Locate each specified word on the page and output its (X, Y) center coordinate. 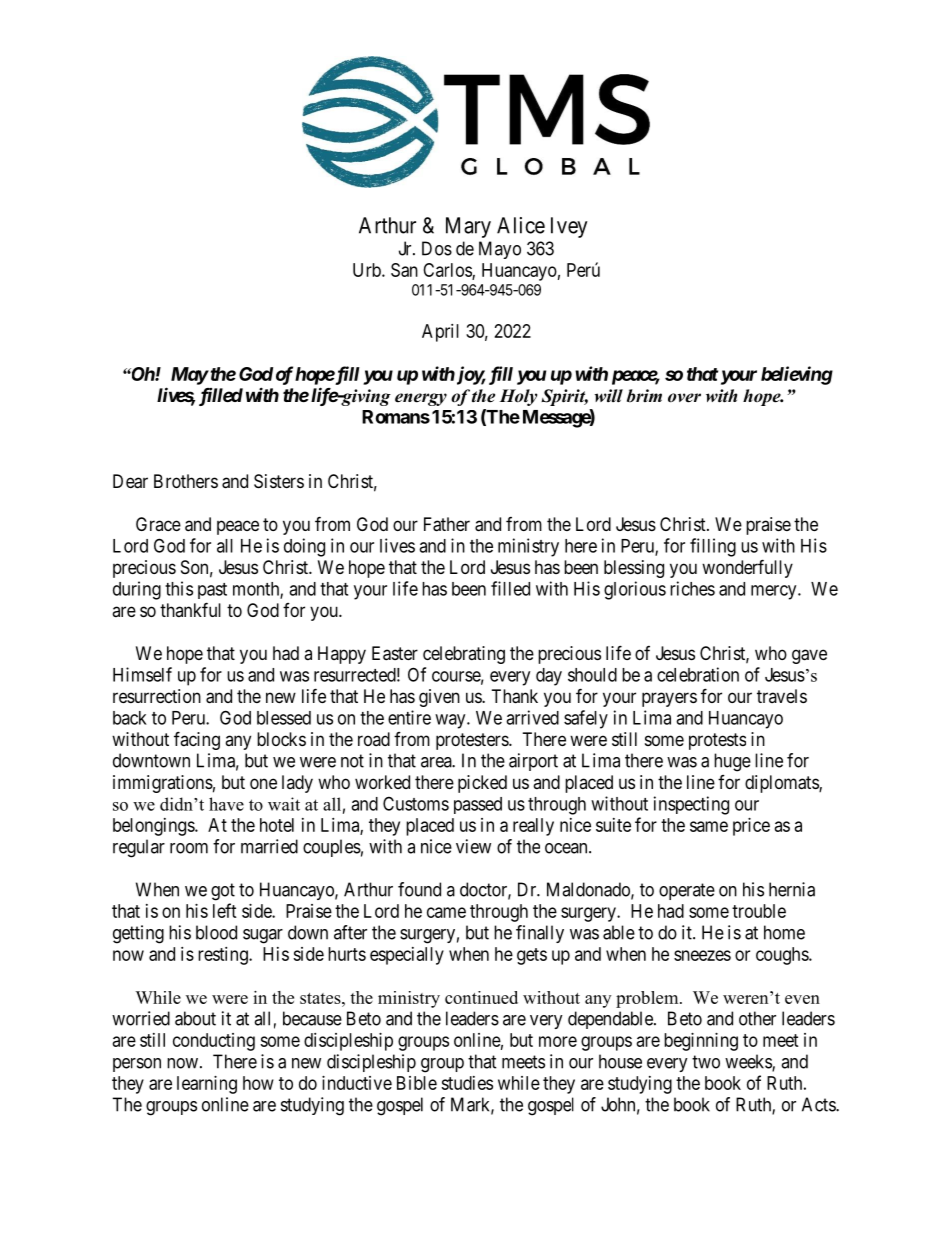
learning (207, 1085)
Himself (142, 674)
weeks (749, 1062)
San (404, 270)
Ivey (569, 227)
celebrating (464, 655)
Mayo (500, 250)
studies (467, 1083)
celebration (698, 674)
